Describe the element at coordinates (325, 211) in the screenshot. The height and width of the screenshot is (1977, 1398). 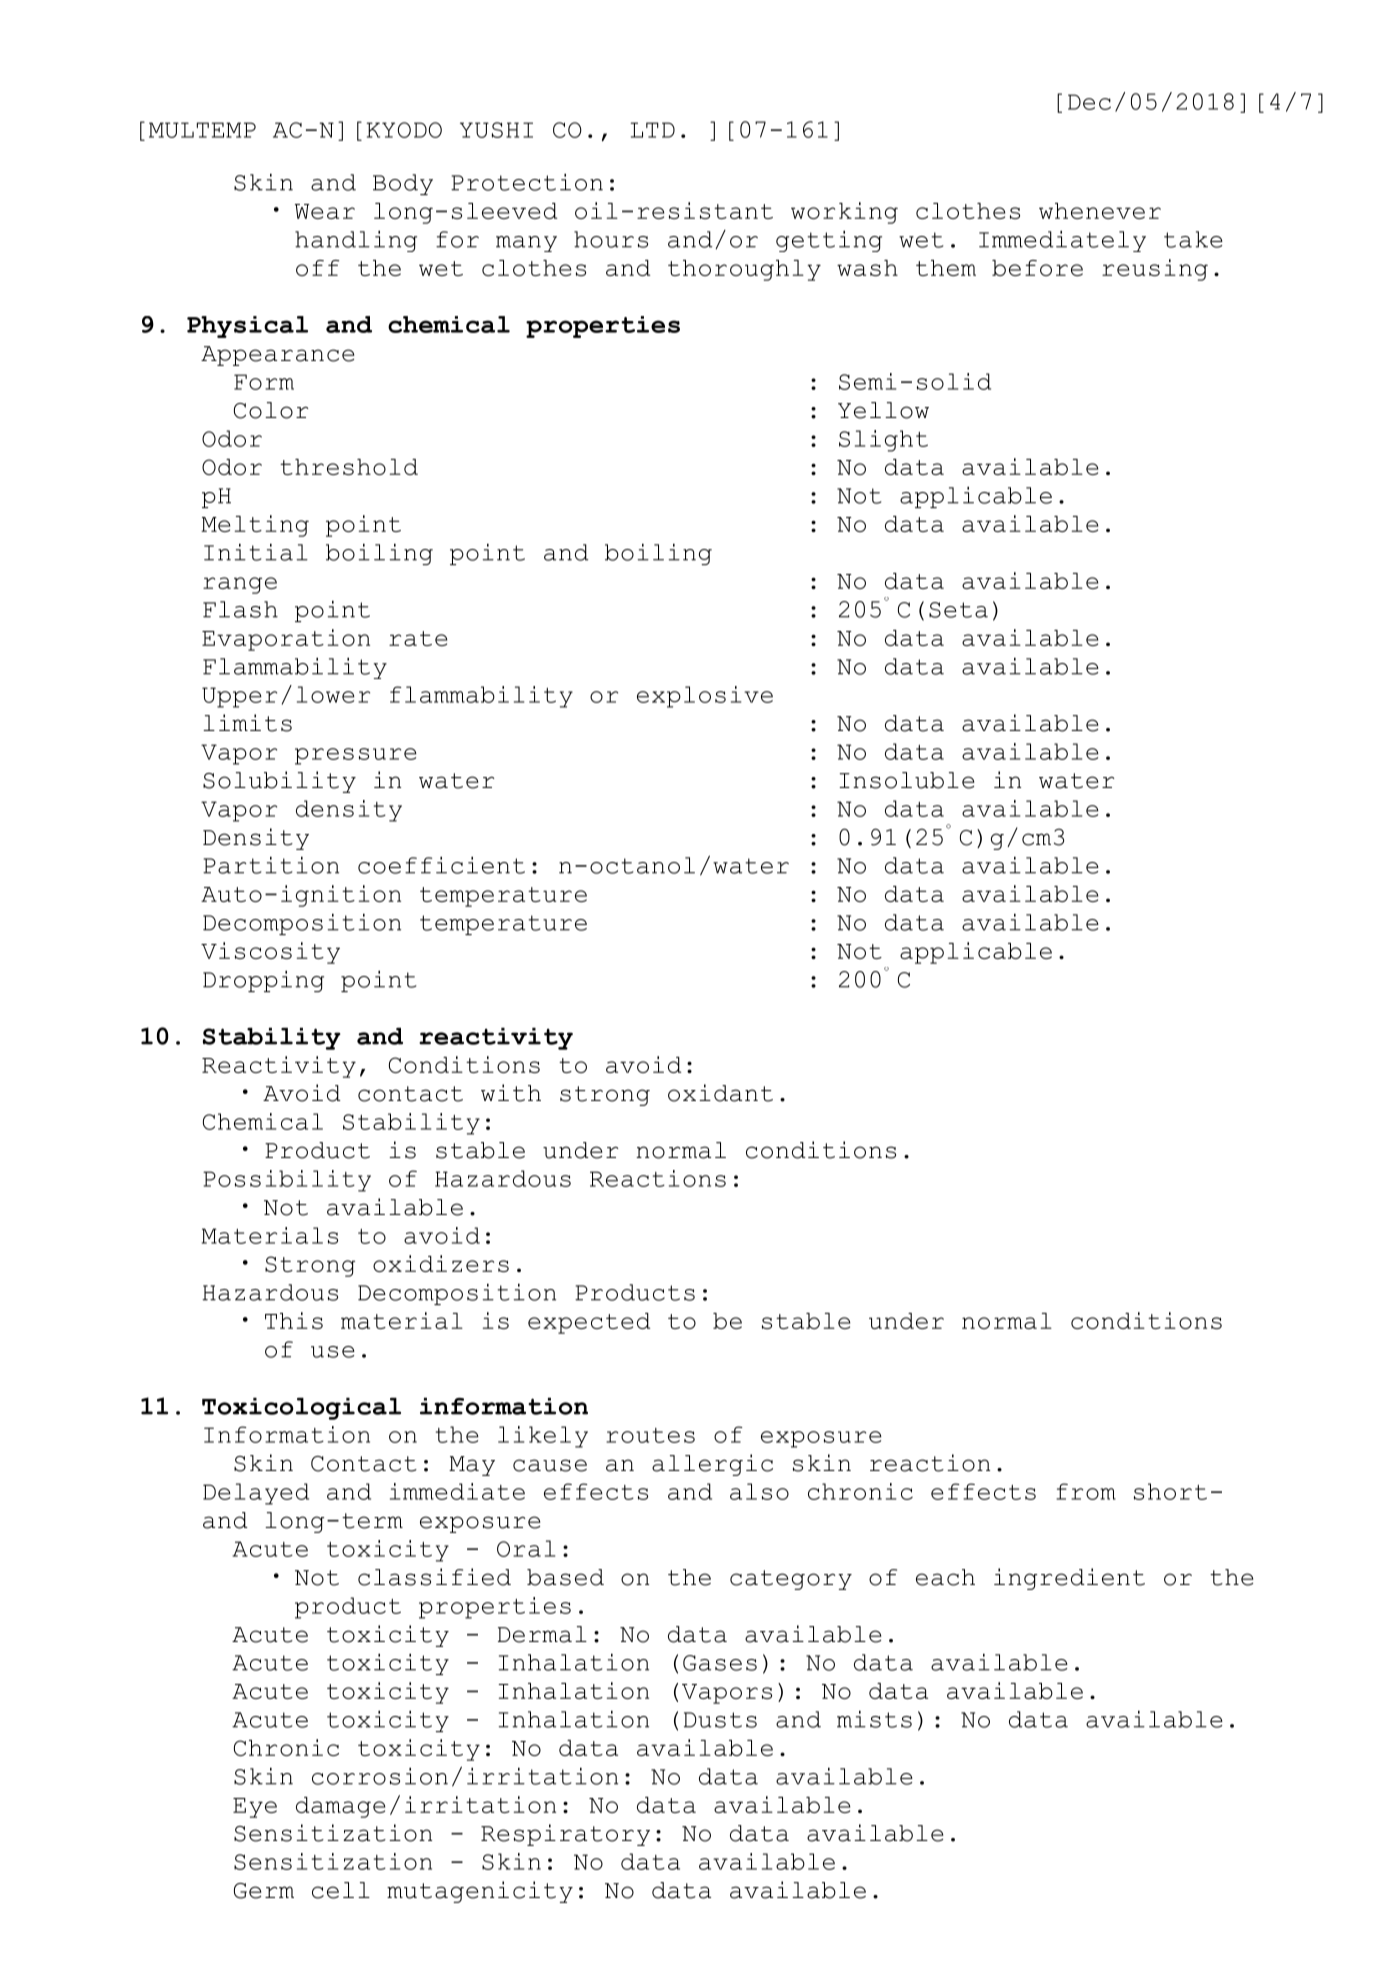
I see `Wear` at that location.
